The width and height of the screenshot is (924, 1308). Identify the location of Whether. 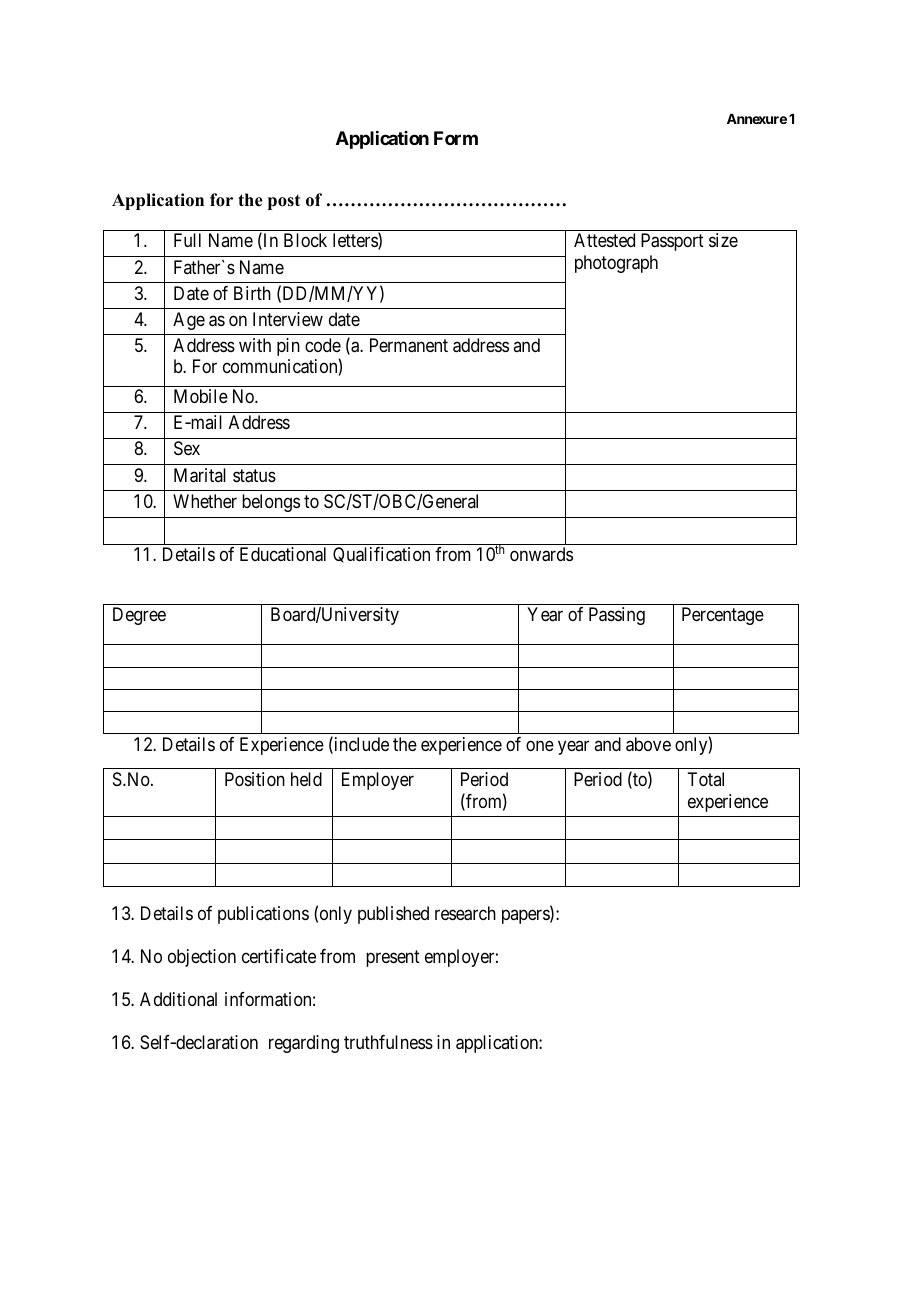
(205, 501).
